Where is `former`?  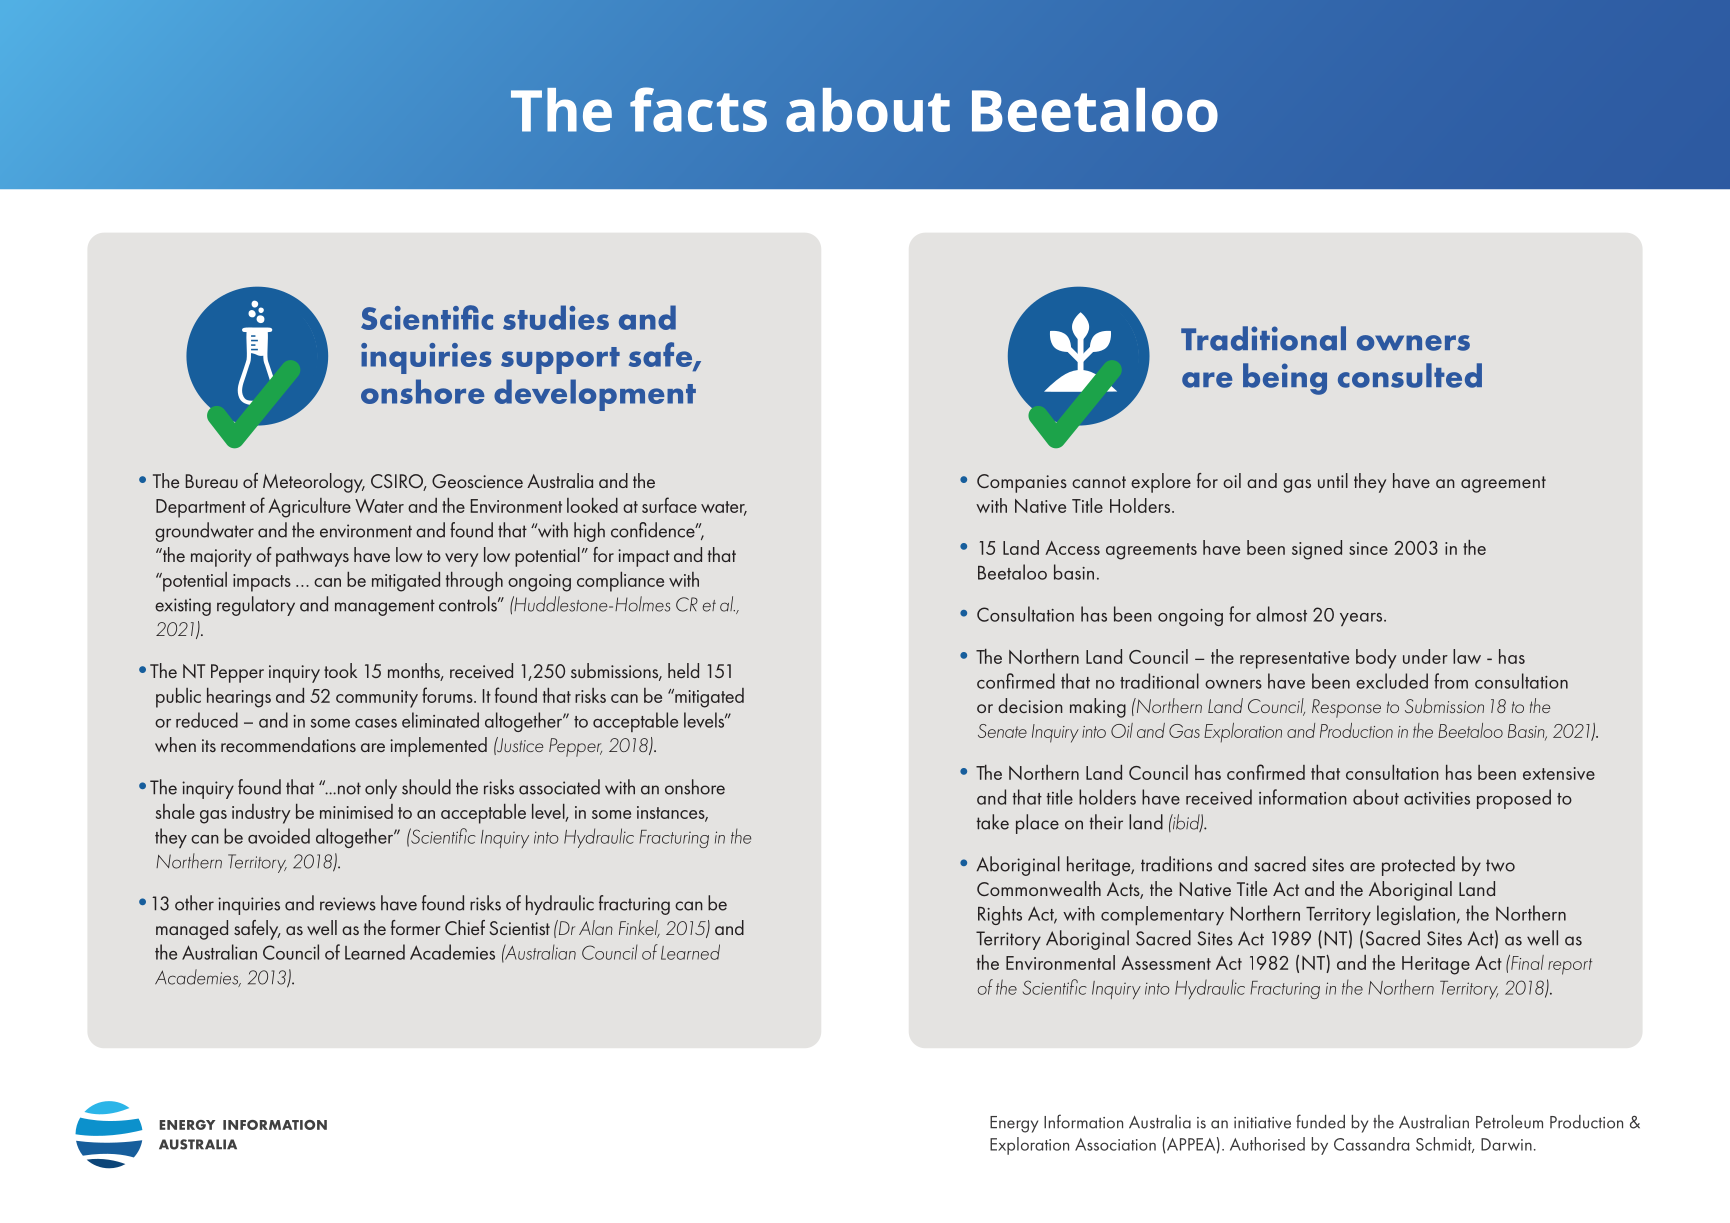
former is located at coordinates (415, 927).
